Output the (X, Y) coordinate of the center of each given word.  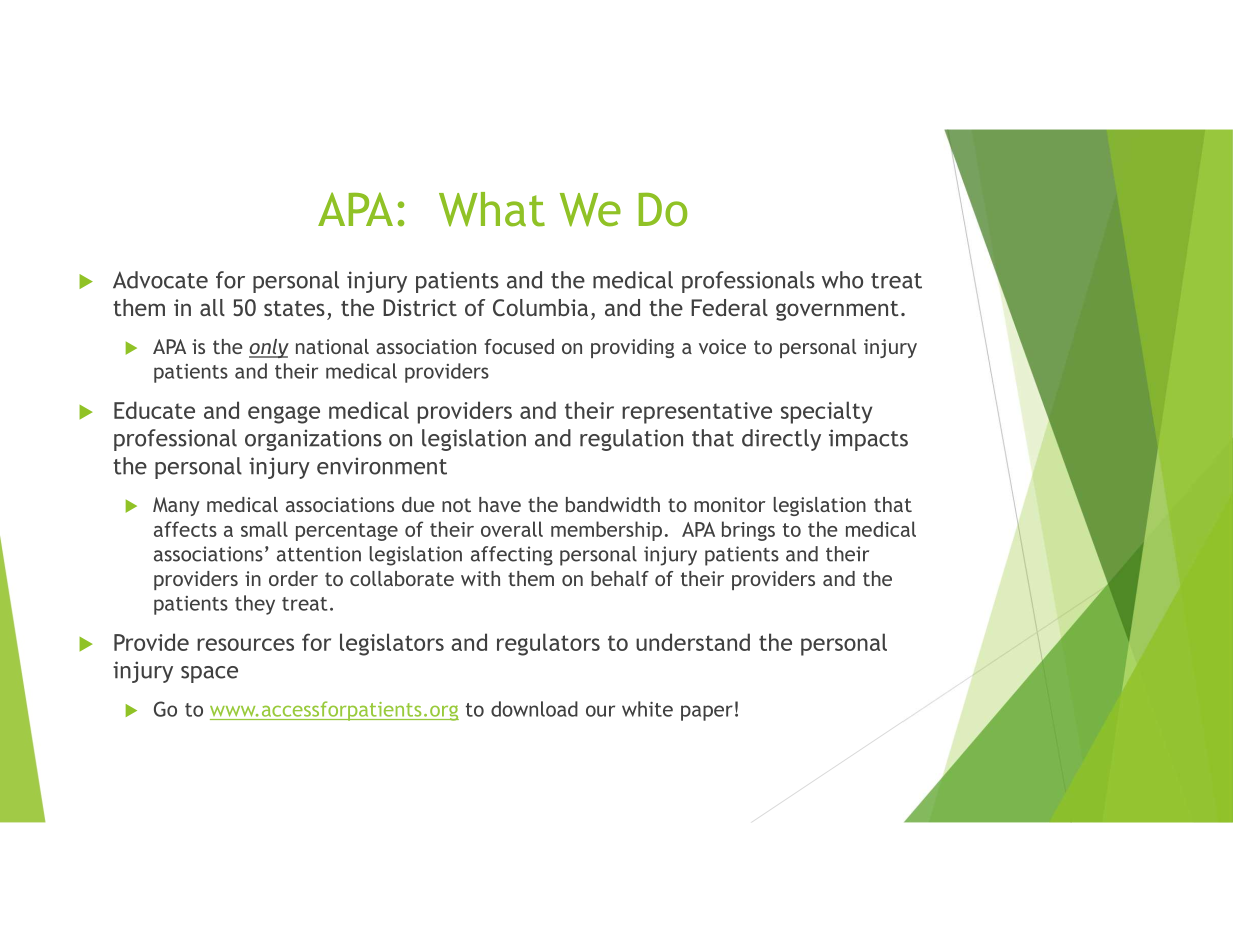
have (500, 504)
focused (519, 346)
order (293, 578)
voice (722, 346)
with (480, 578)
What (492, 209)
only (269, 348)
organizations (313, 440)
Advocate (160, 280)
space (209, 674)
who (842, 280)
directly (781, 440)
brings (748, 531)
